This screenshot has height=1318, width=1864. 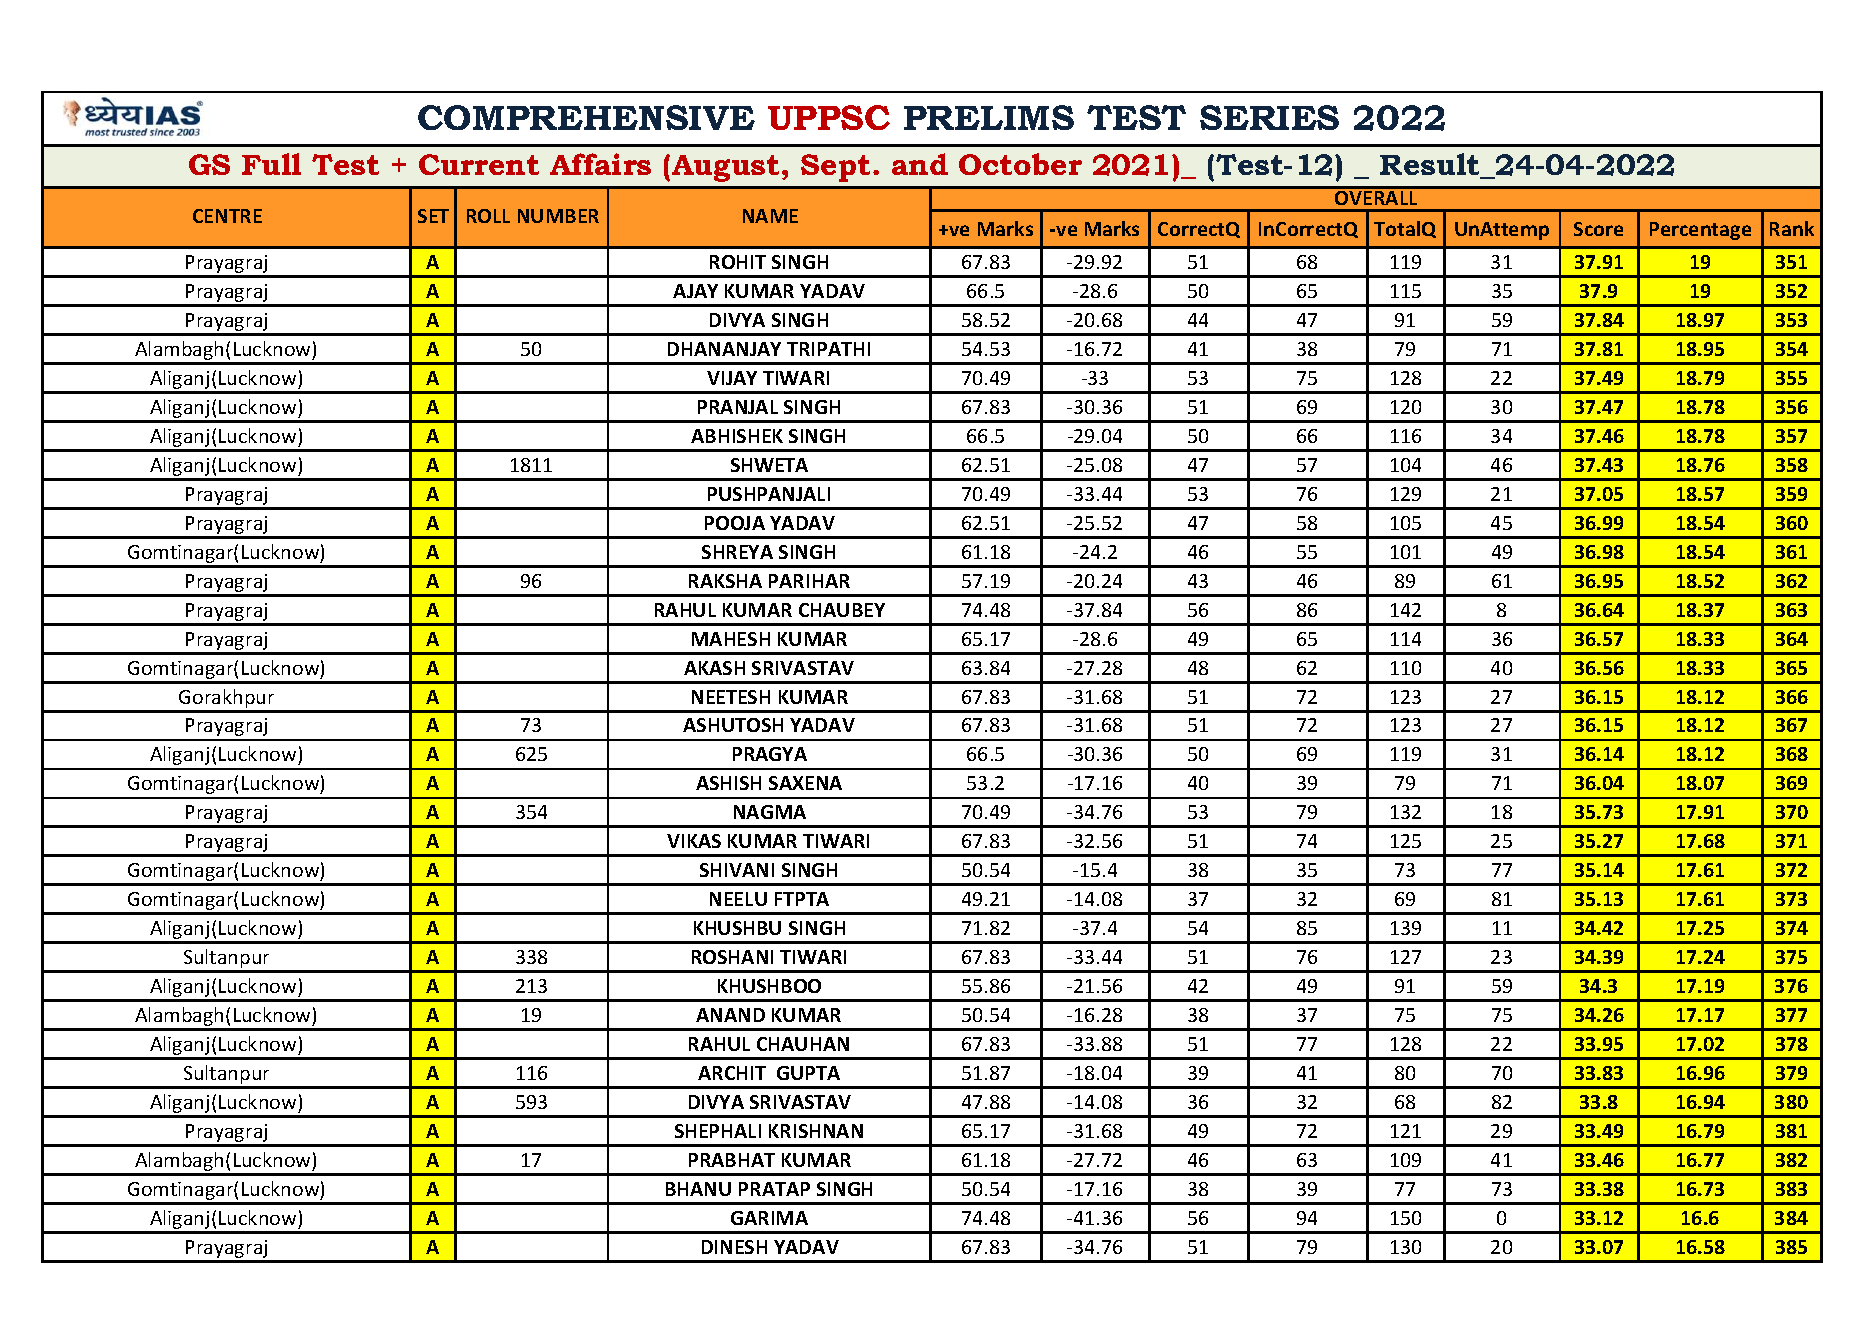 What do you see at coordinates (732, 957) in the screenshot?
I see `ROSHANI` at bounding box center [732, 957].
